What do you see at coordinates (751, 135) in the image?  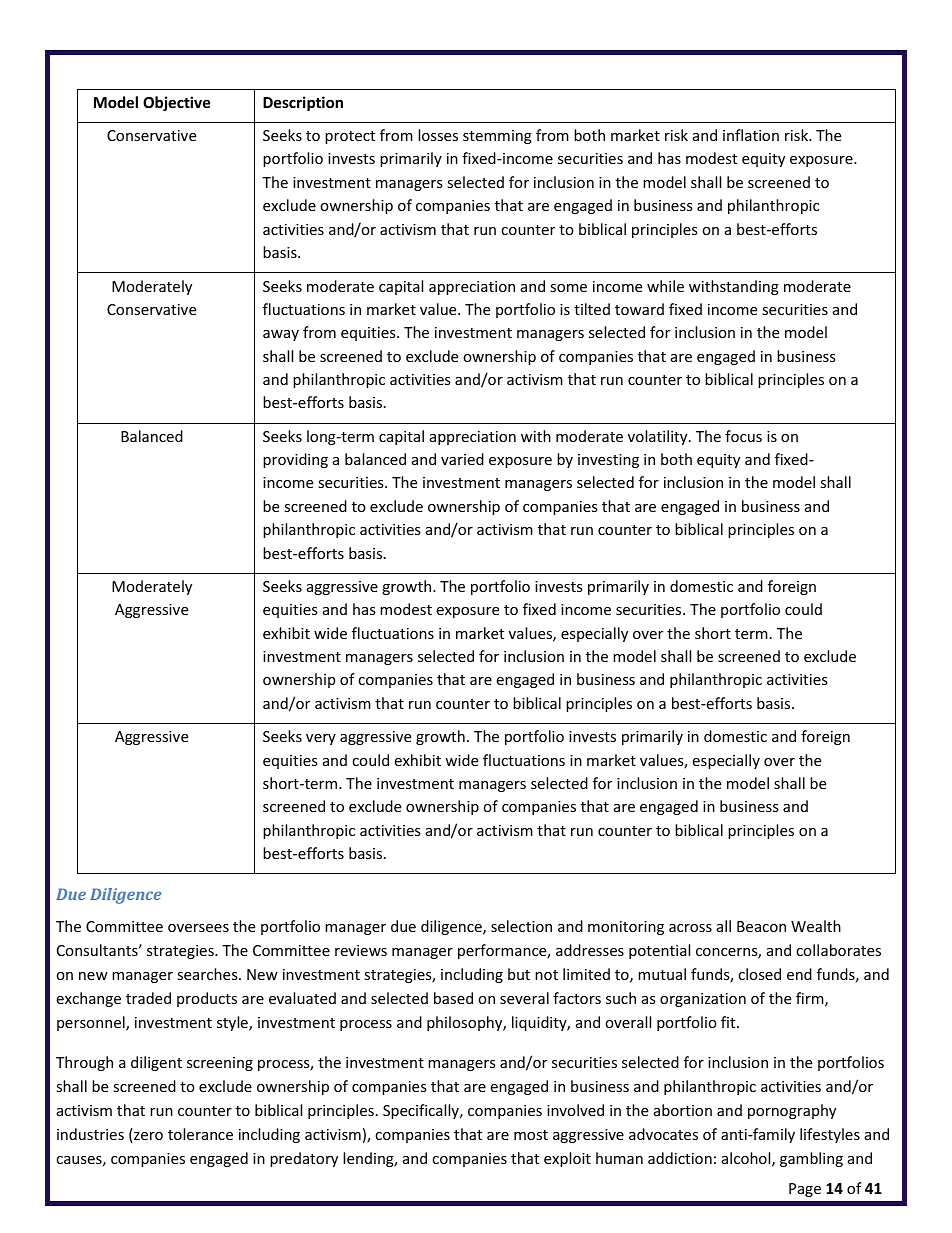 I see `inflation` at bounding box center [751, 135].
